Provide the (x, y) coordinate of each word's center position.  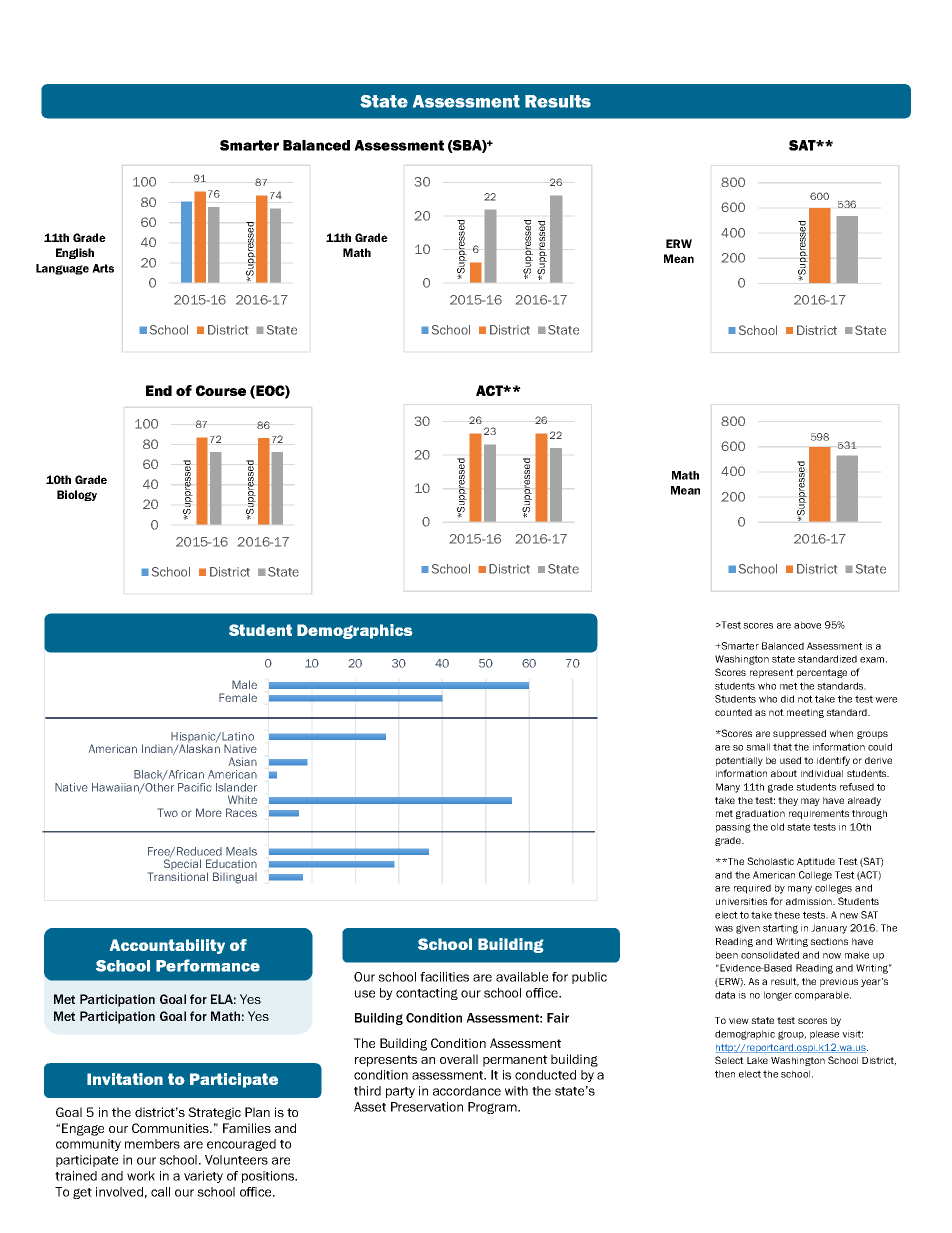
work (141, 1176)
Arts (103, 268)
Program (493, 1108)
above (807, 625)
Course (221, 390)
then (725, 1074)
